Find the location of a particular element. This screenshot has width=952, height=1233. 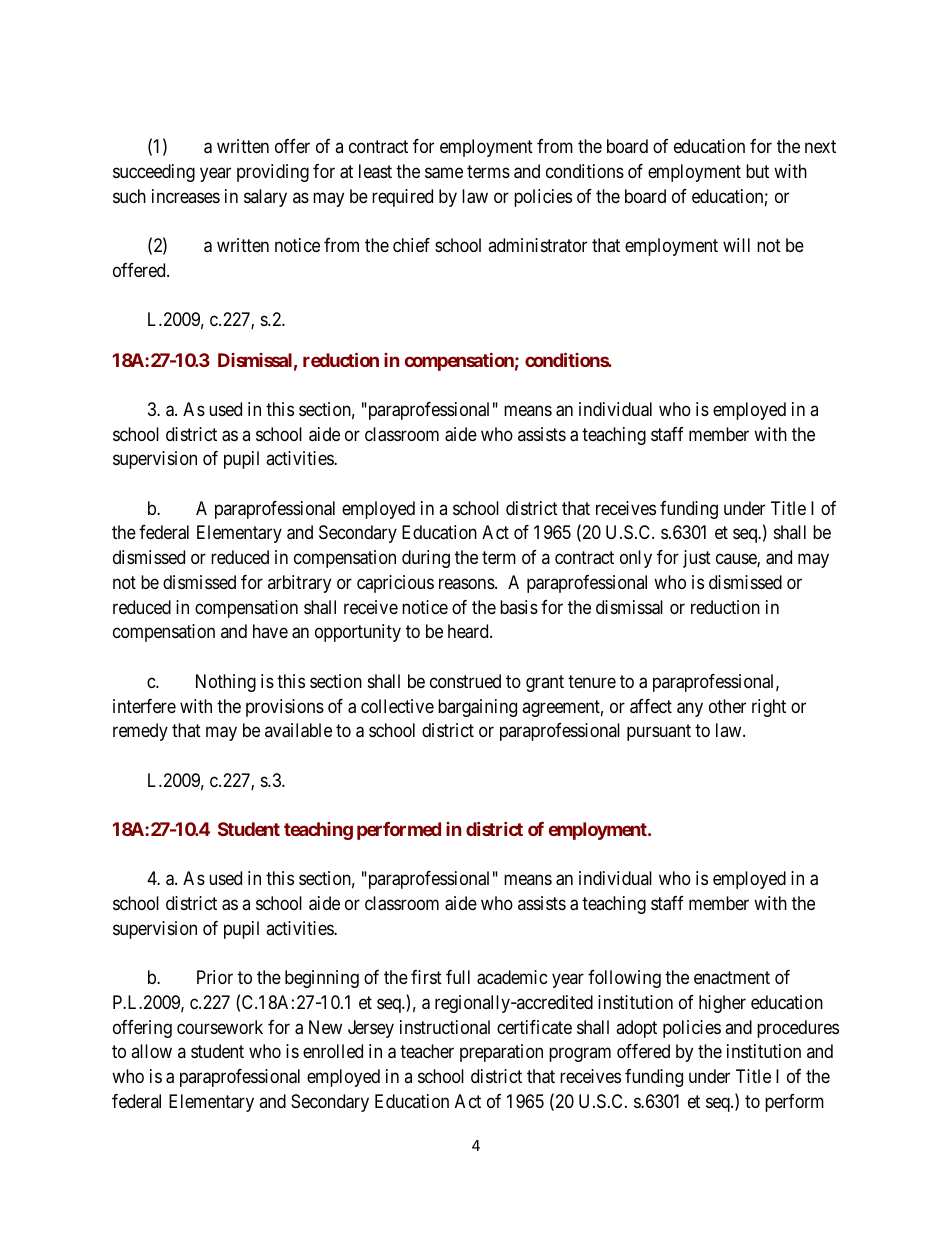

arbitrary is located at coordinates (299, 584).
